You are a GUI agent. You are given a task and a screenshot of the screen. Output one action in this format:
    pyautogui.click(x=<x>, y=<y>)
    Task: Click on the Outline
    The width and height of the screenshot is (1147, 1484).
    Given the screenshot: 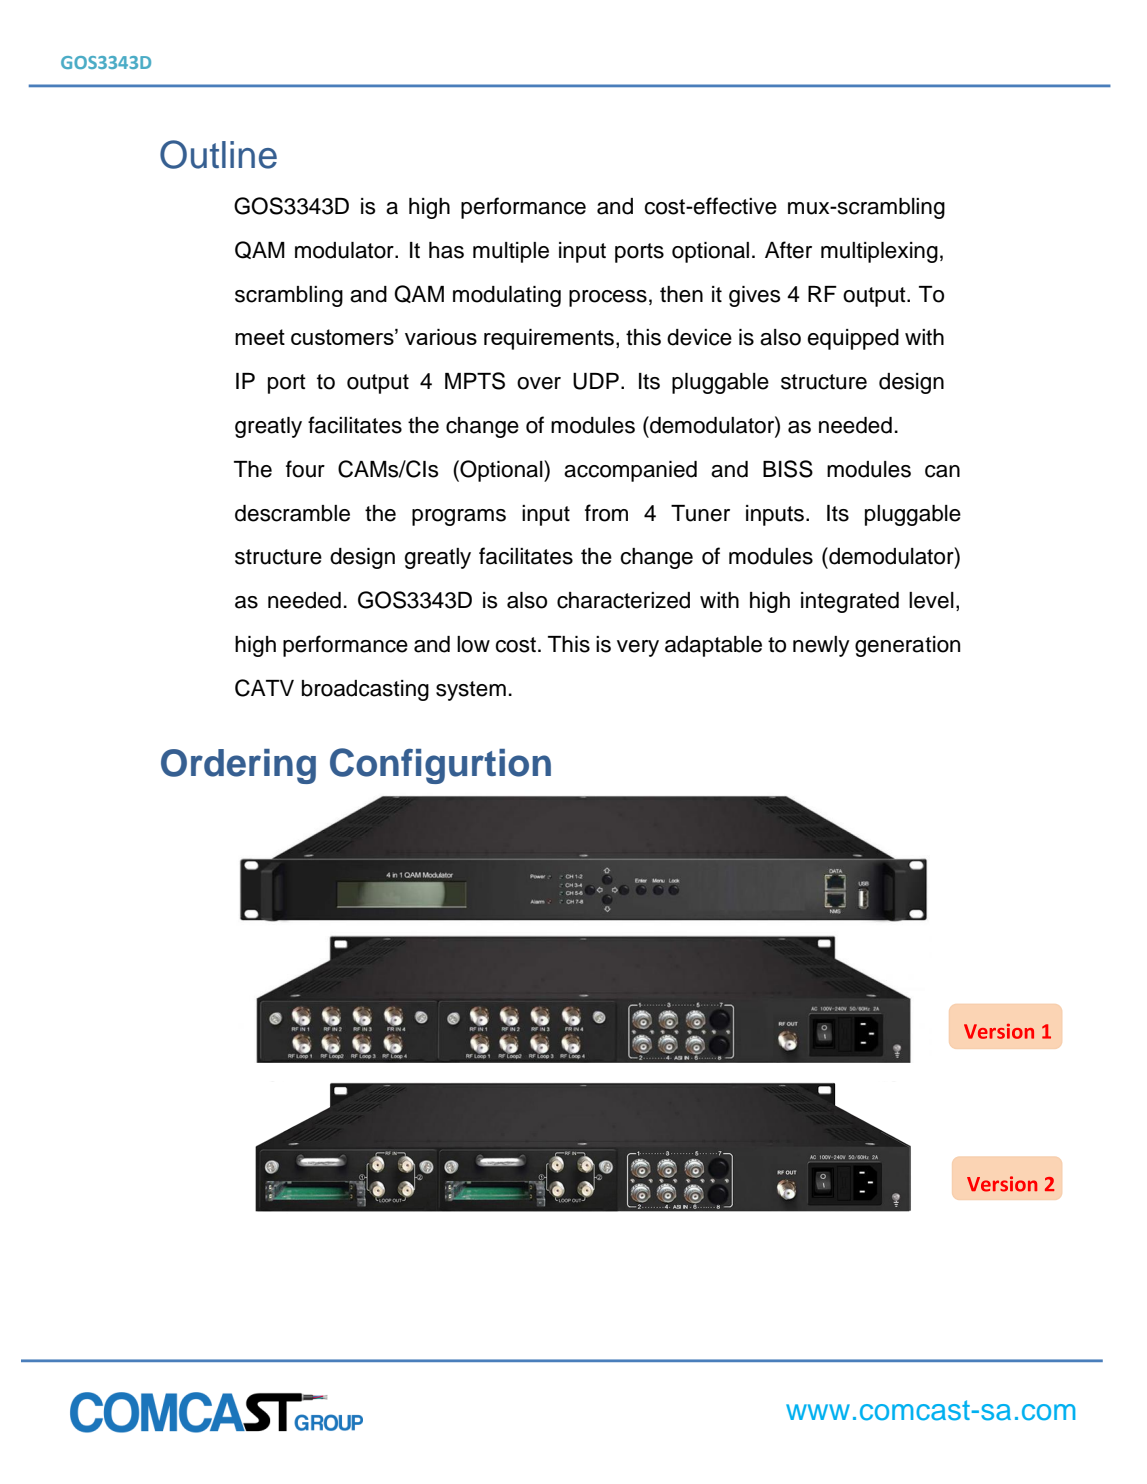 What is the action you would take?
    pyautogui.click(x=218, y=154)
